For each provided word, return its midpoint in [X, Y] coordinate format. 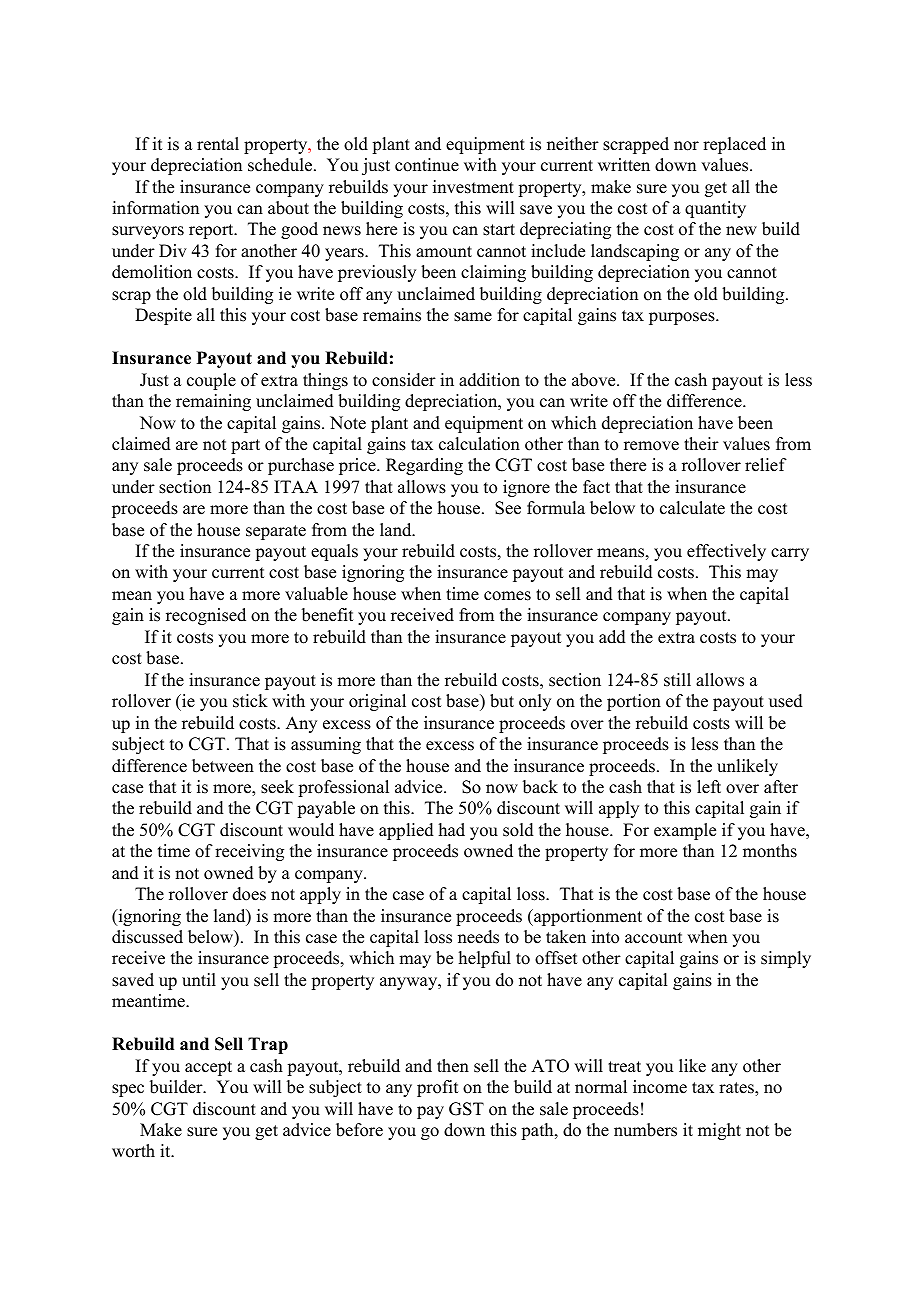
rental [218, 144]
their [701, 444]
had [452, 830]
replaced [734, 145]
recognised [206, 616]
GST [466, 1109]
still [677, 680]
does [249, 894]
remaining [213, 402]
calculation [479, 444]
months [770, 851]
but [502, 701]
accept [208, 1068]
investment [473, 187]
